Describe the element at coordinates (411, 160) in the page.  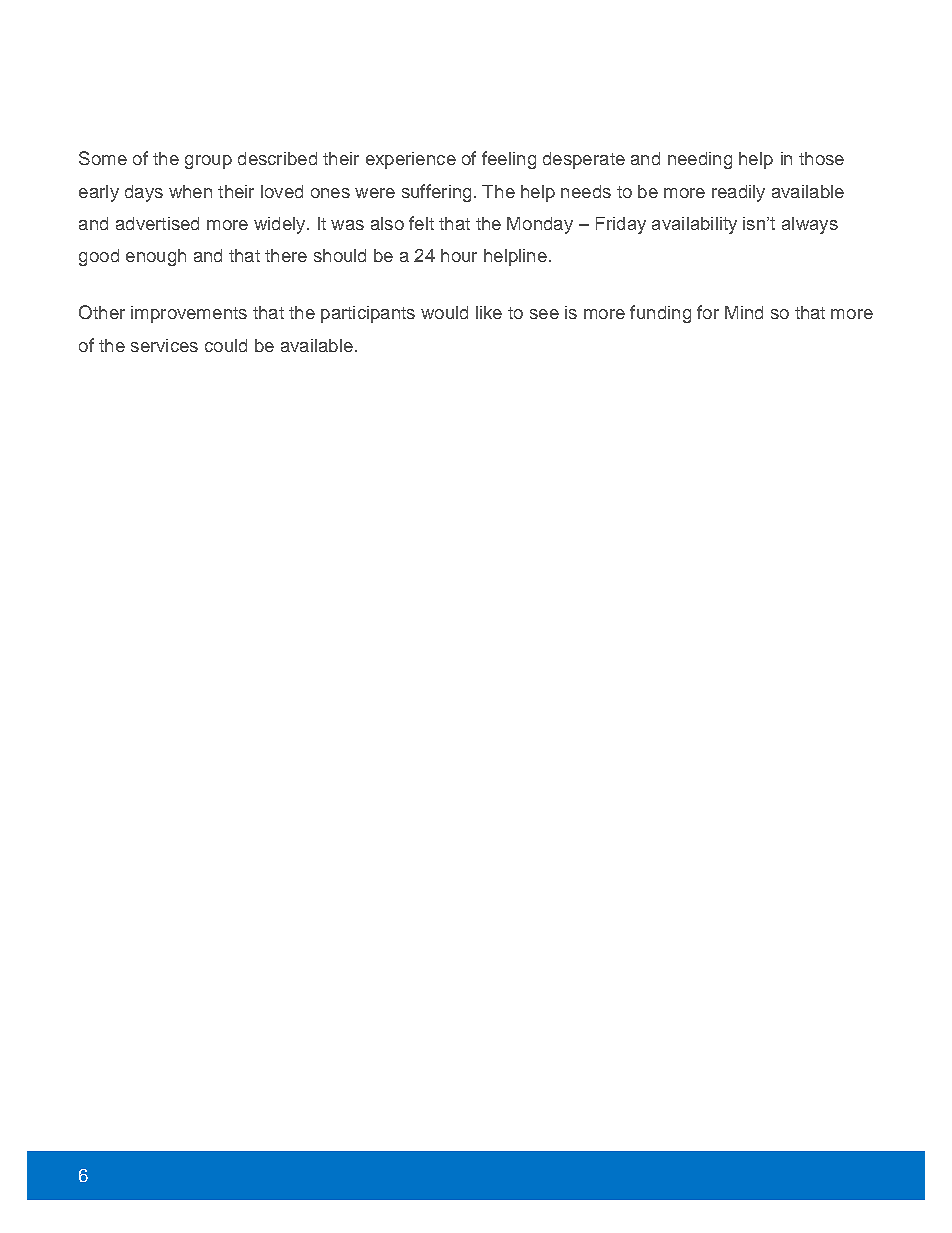
I see `experience` at that location.
